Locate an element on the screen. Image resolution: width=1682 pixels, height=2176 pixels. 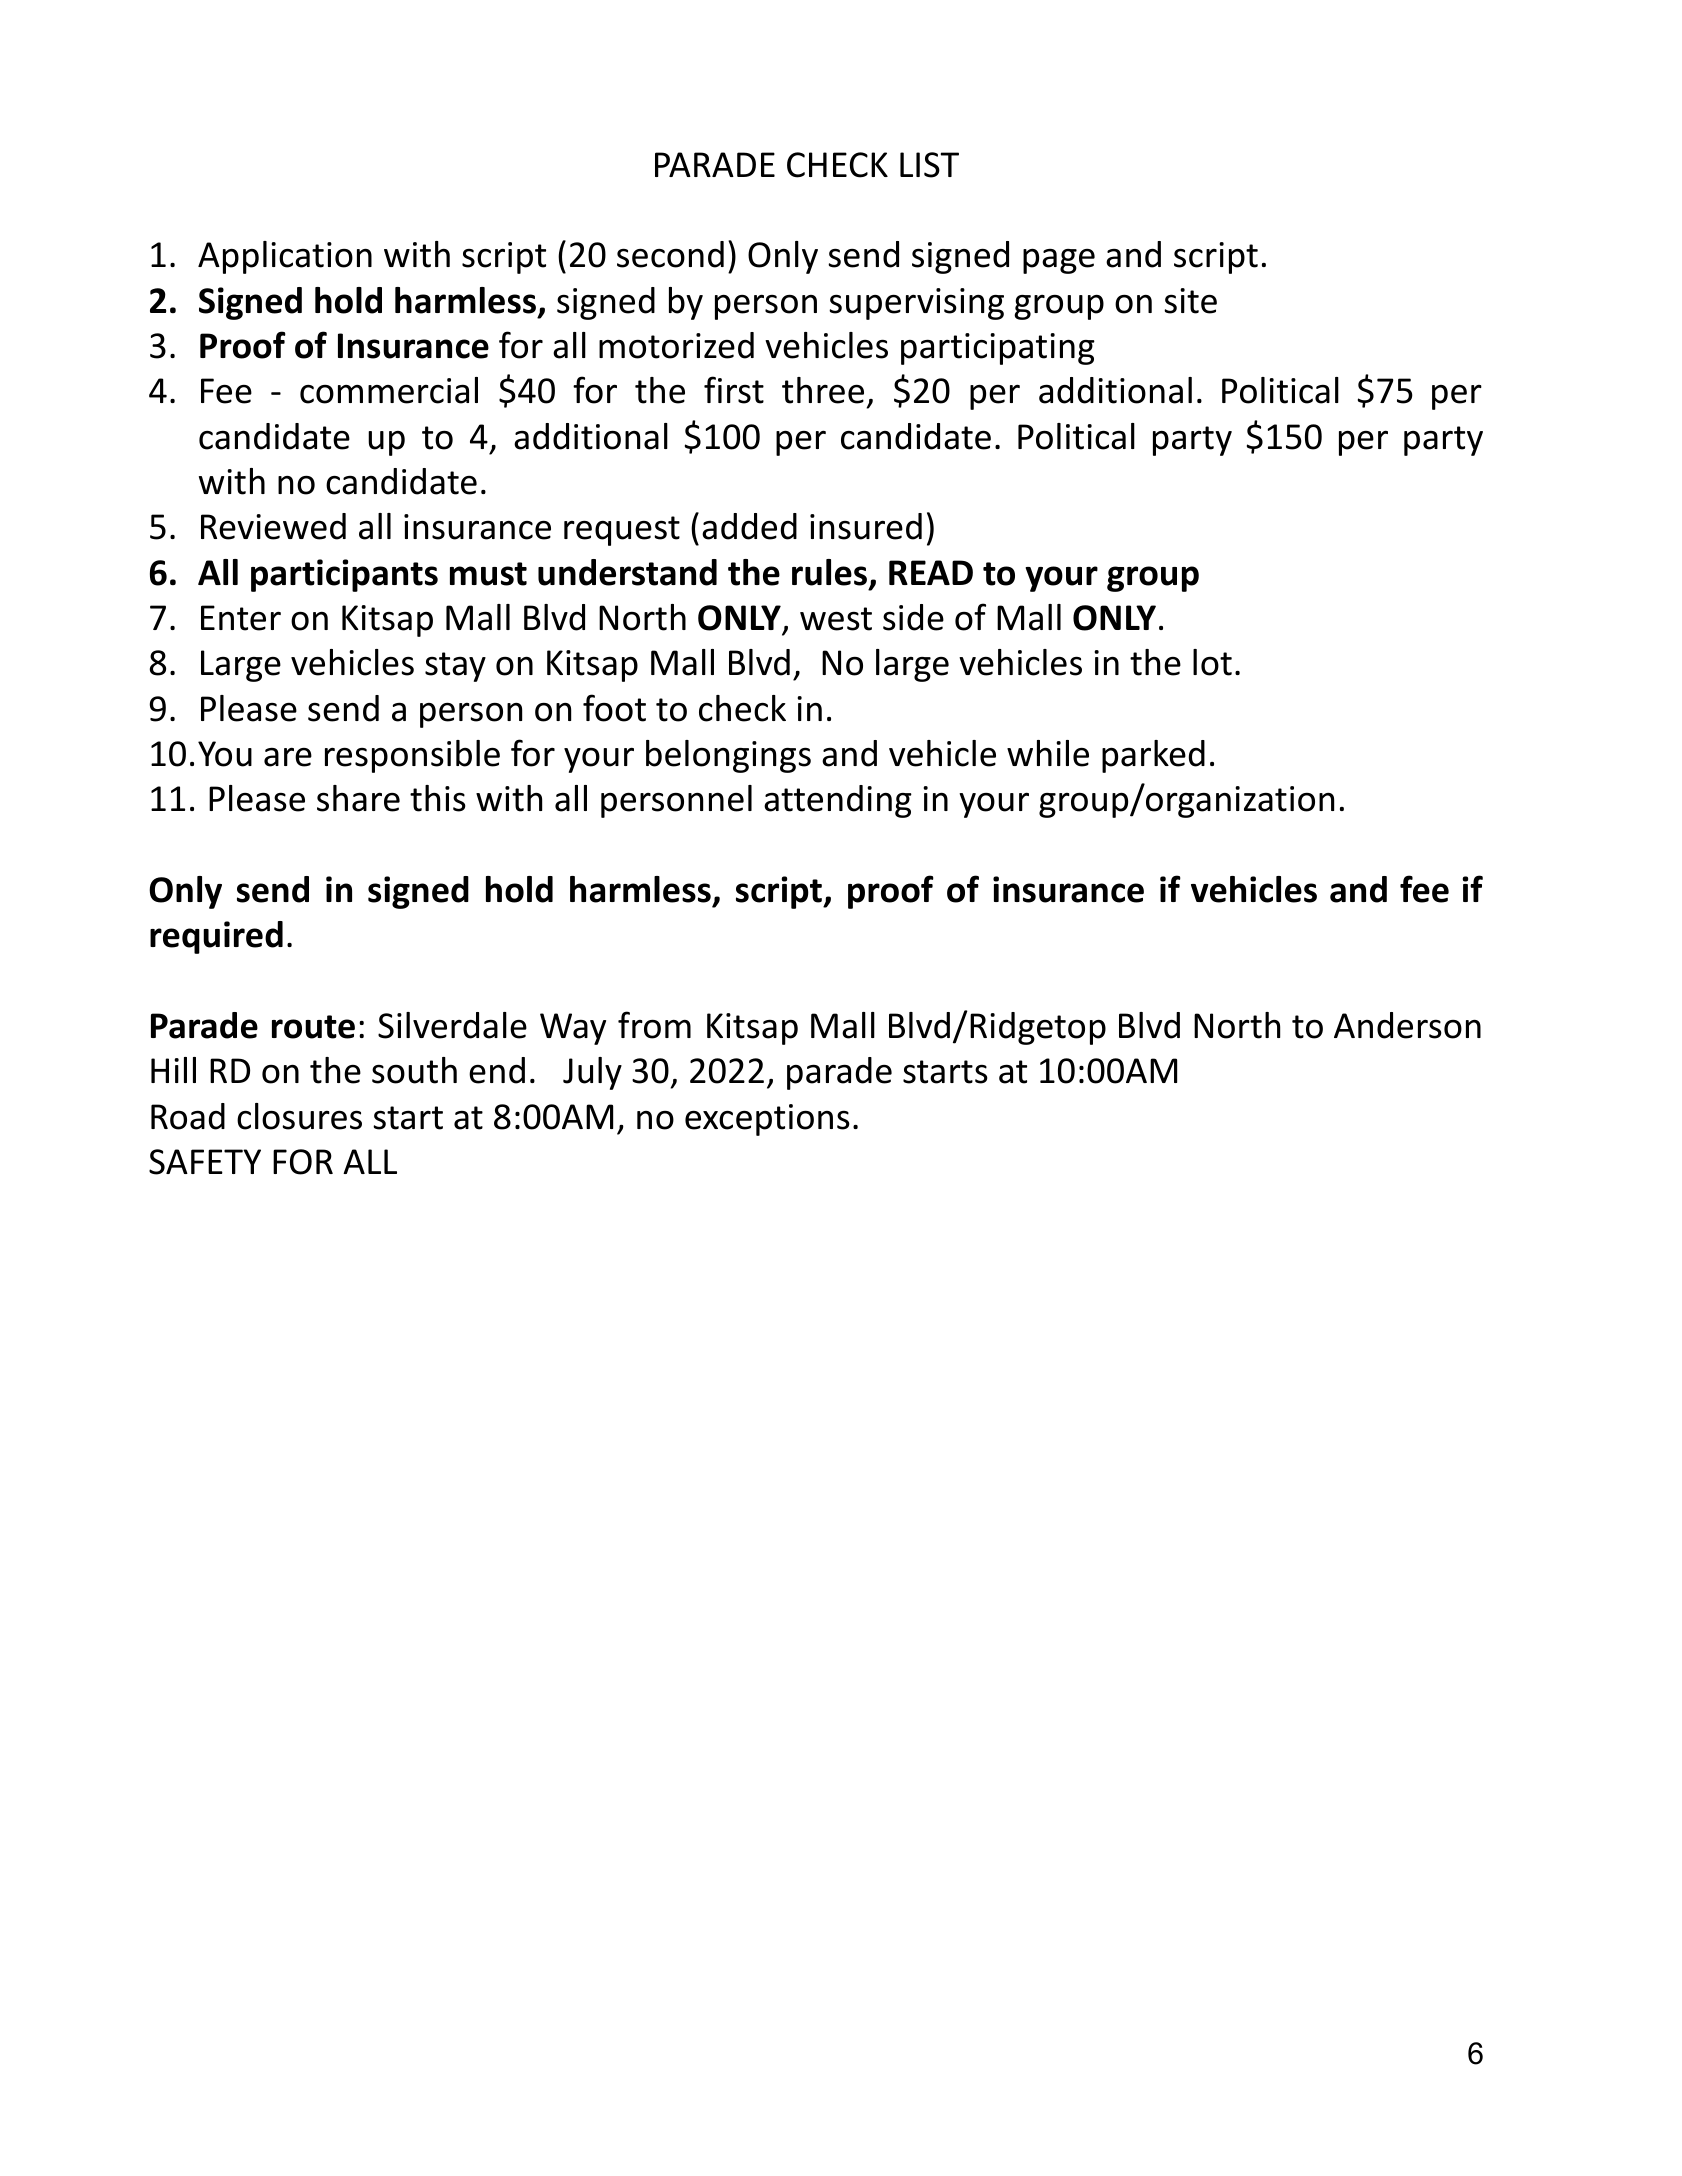
page is located at coordinates (1059, 261).
